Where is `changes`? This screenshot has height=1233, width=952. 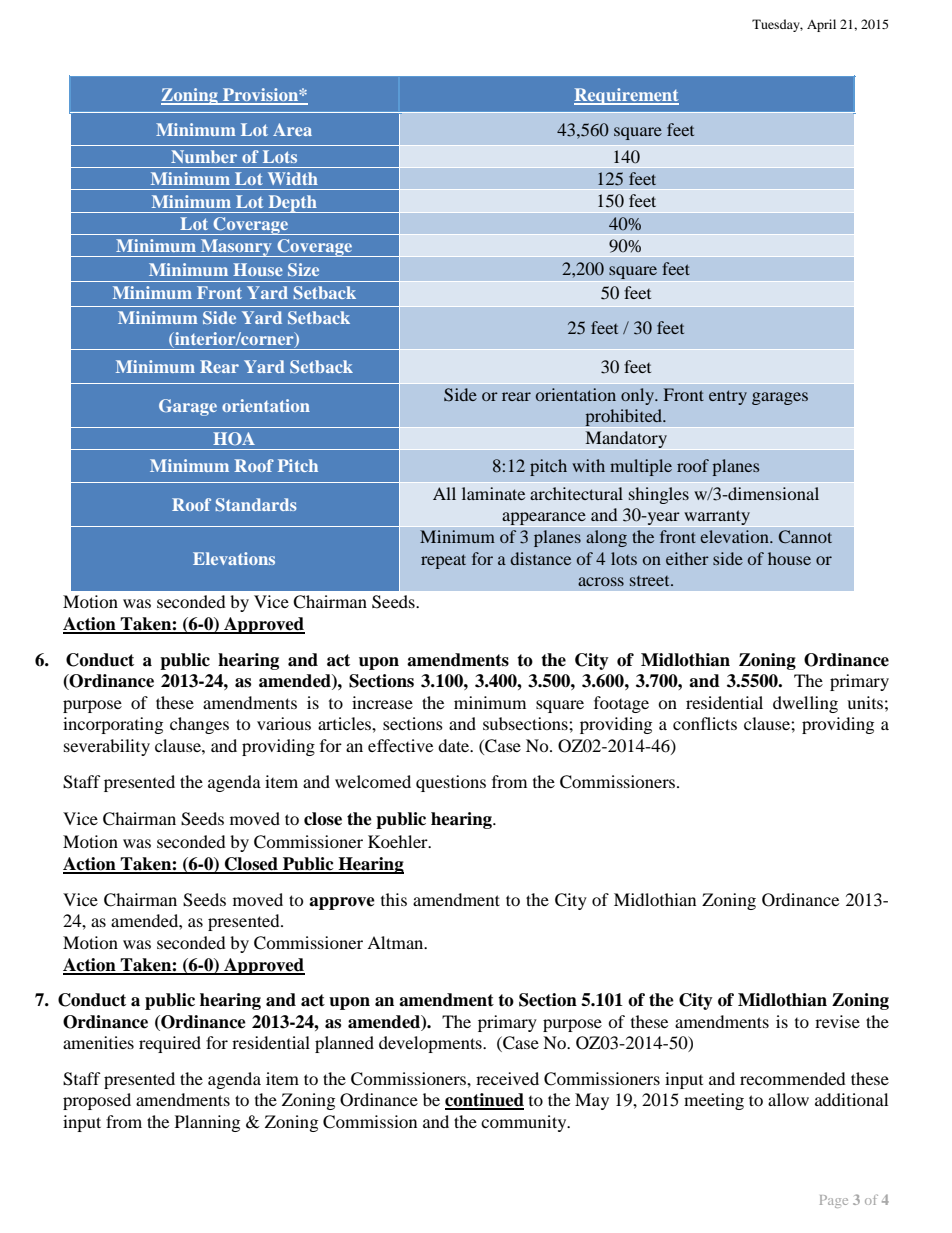
changes is located at coordinates (199, 725).
